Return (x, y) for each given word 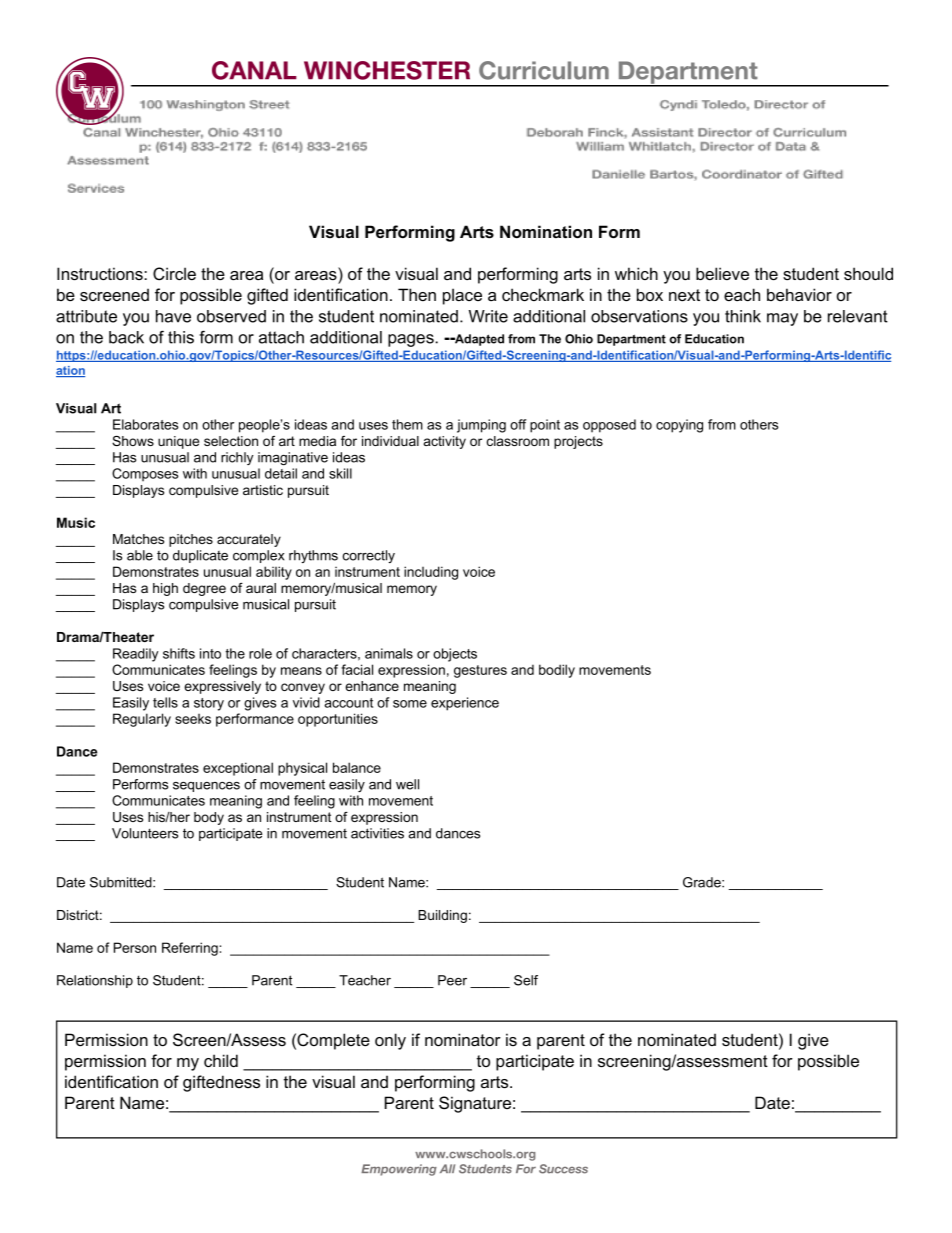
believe (722, 273)
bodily (557, 671)
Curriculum (544, 70)
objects (455, 655)
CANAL (254, 70)
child (221, 1060)
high (165, 589)
